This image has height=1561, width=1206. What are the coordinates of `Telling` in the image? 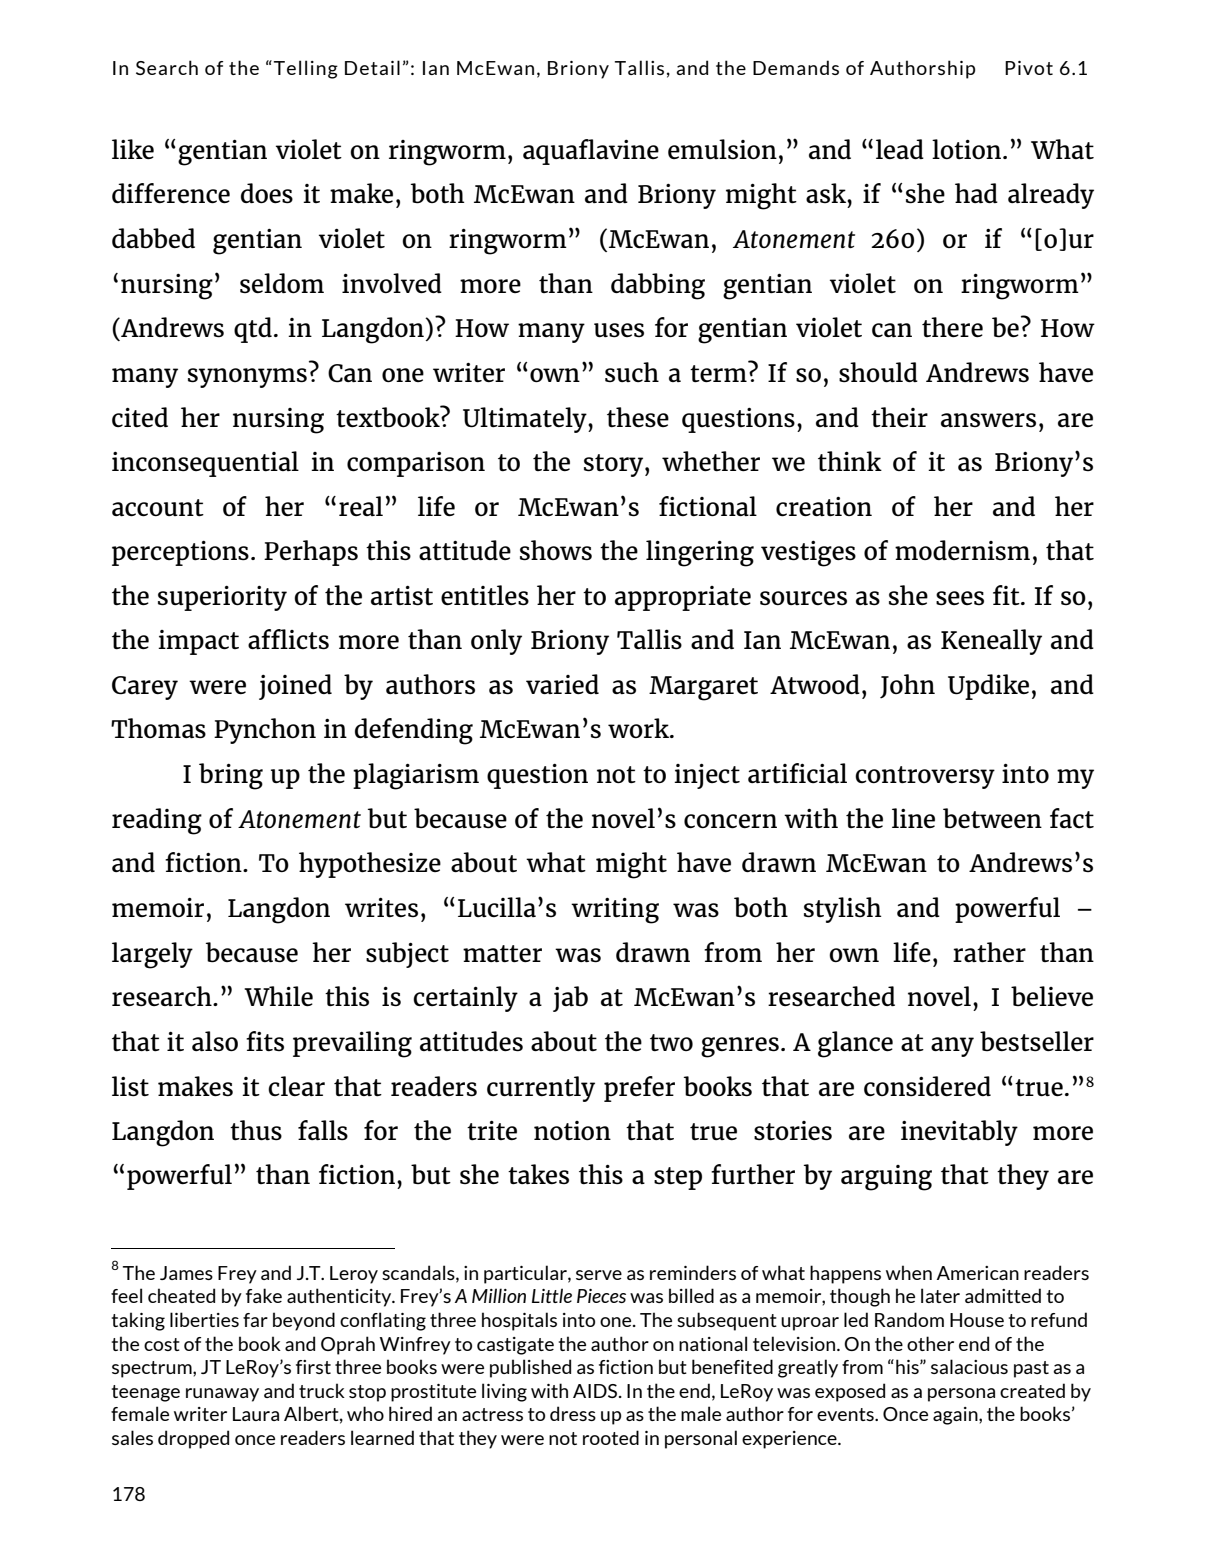 It's located at (306, 69).
